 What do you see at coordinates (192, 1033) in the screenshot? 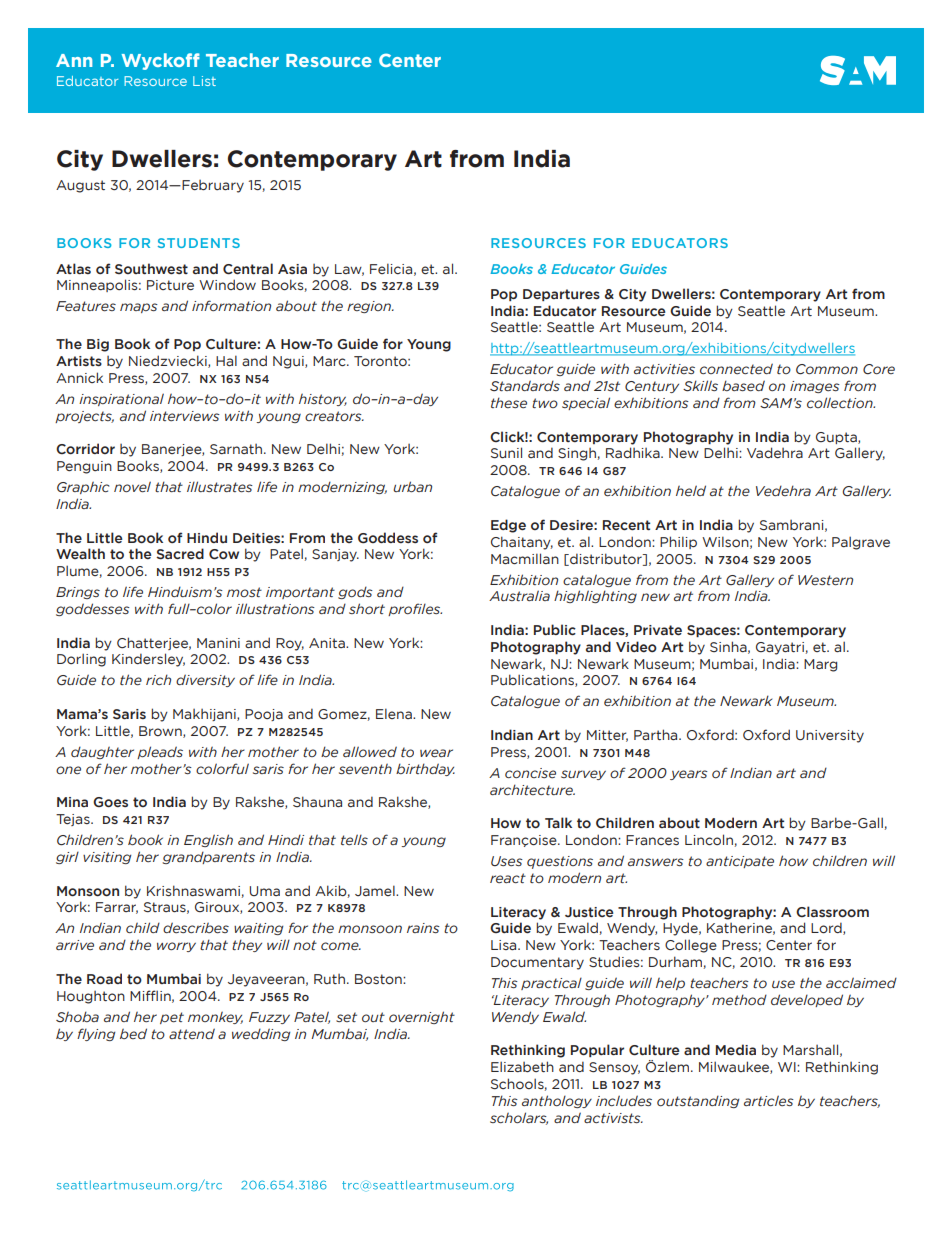
I see `attend` at bounding box center [192, 1033].
